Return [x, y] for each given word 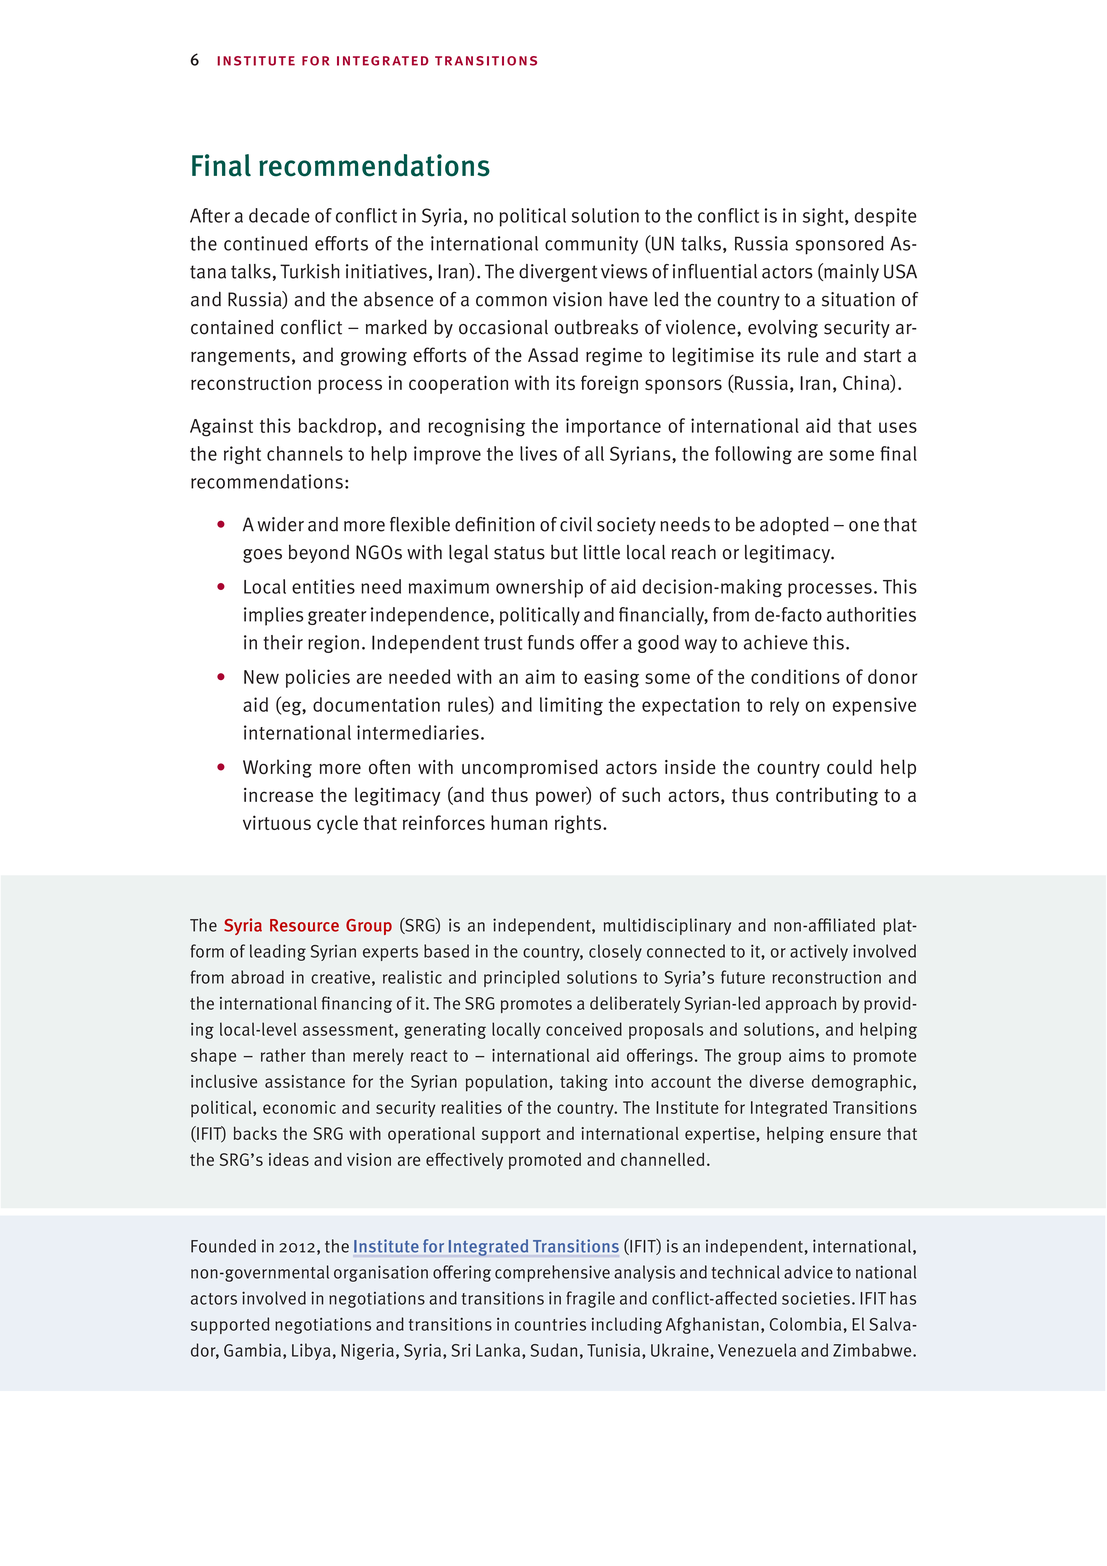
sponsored [840, 245]
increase [278, 795]
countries [550, 1324]
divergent [558, 273]
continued [265, 243]
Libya [311, 1351]
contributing [827, 796]
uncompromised [530, 768]
